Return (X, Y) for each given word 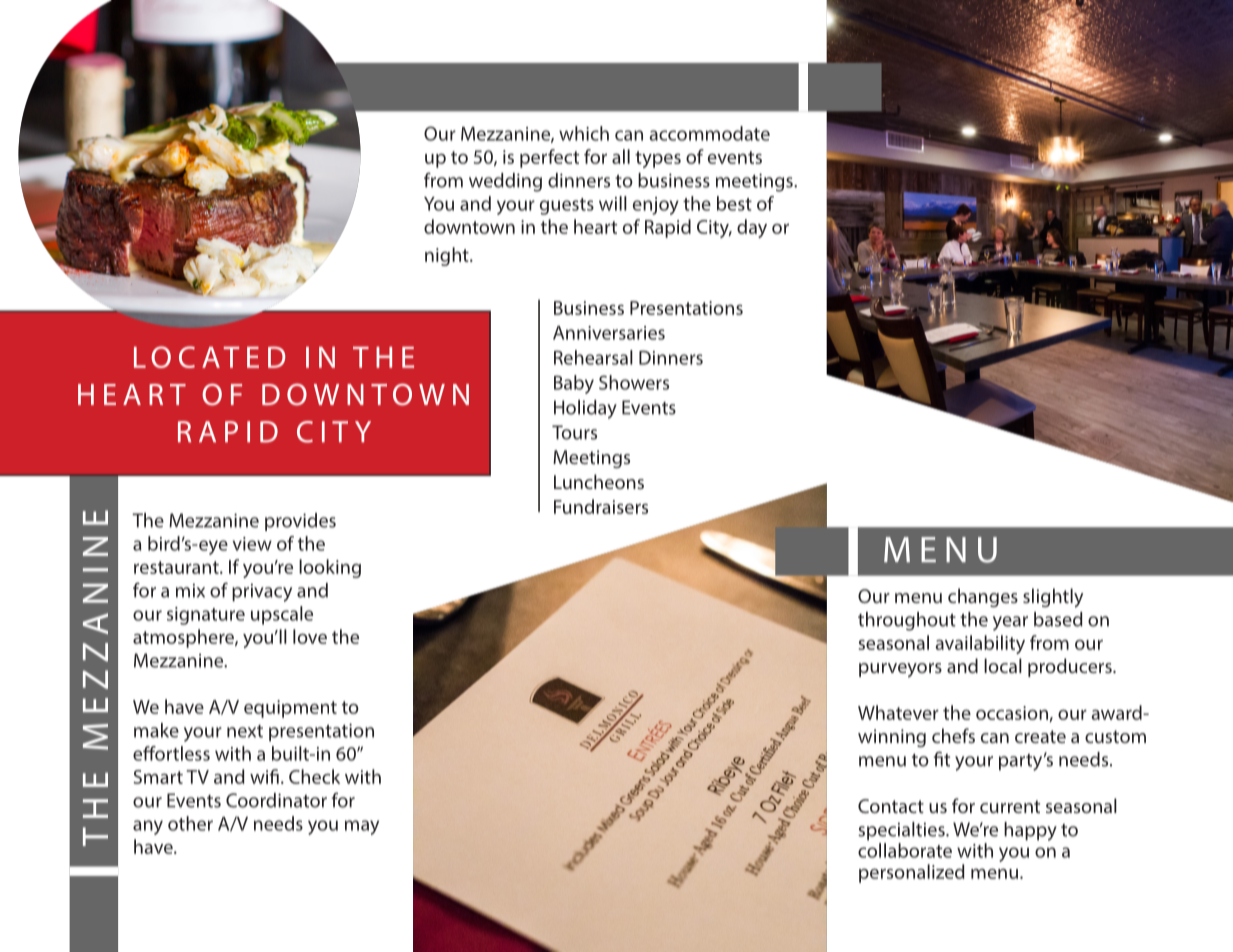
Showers (634, 382)
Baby (574, 384)
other (190, 823)
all (621, 156)
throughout (907, 621)
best (734, 203)
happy (1030, 831)
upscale (282, 615)
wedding (505, 182)
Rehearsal (593, 357)
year (1010, 623)
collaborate (905, 850)
